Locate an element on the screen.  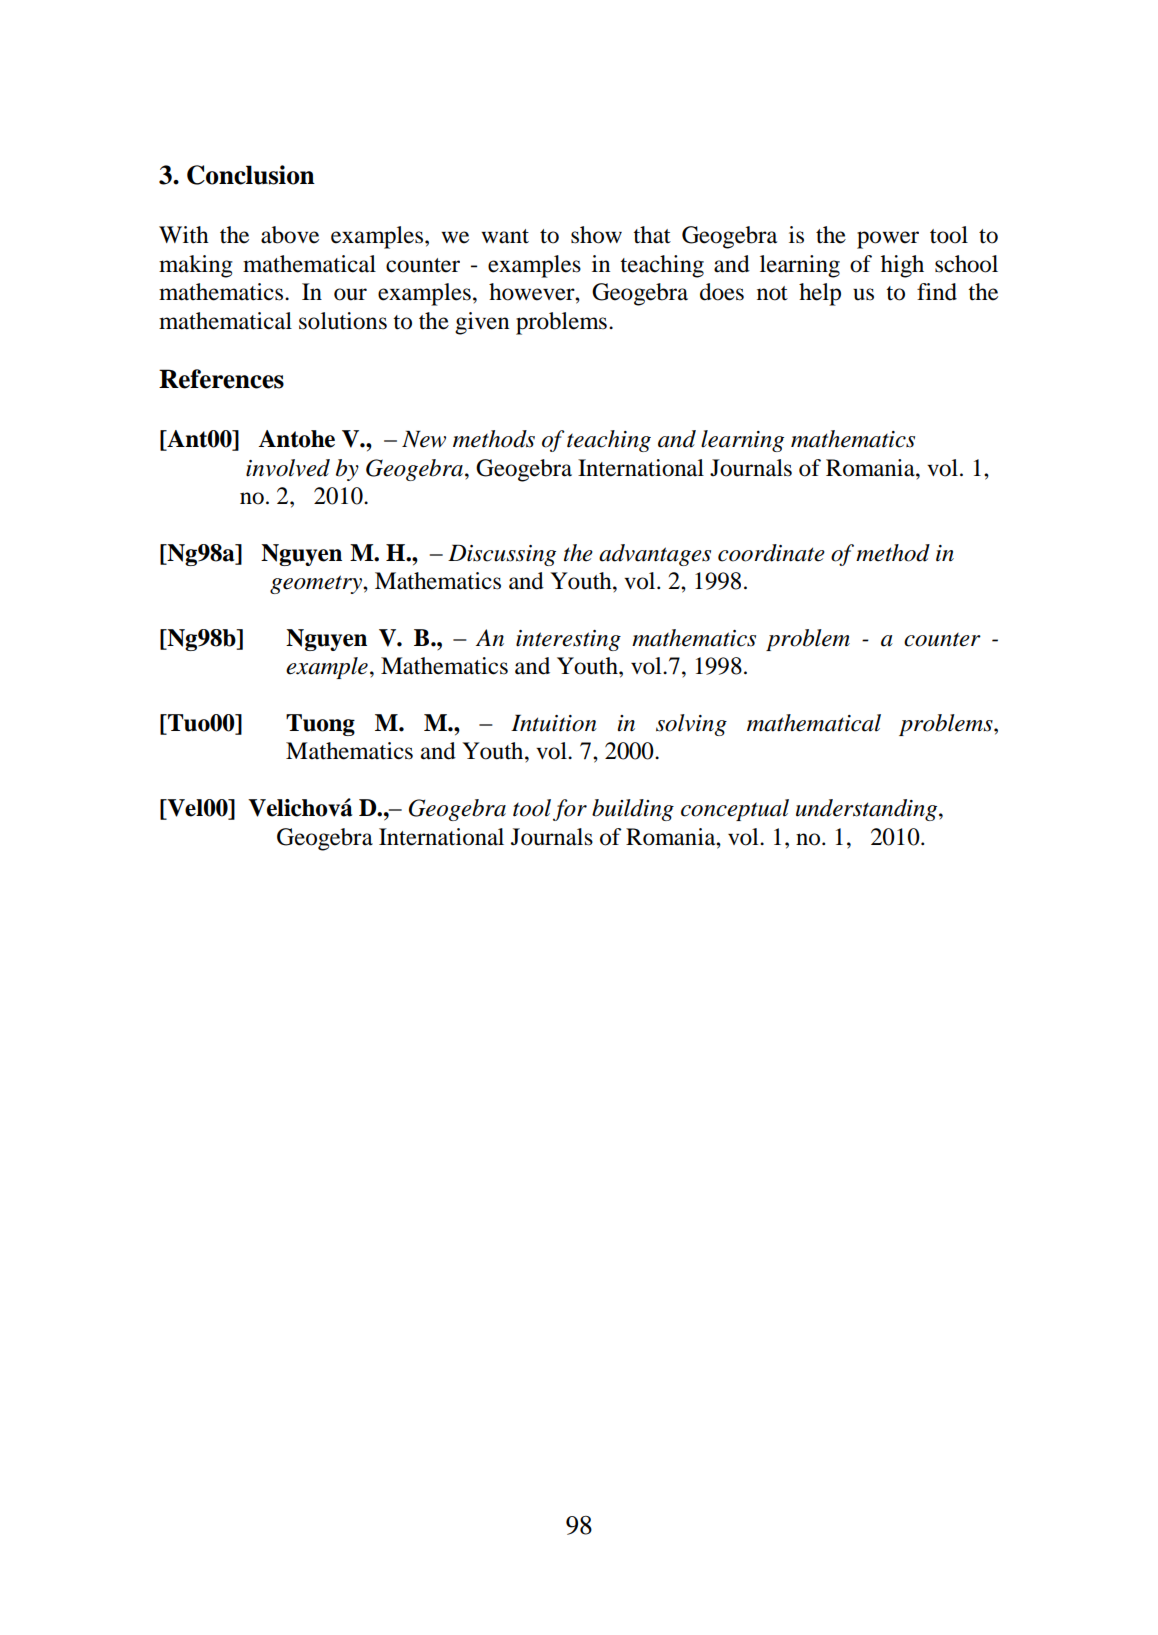
show is located at coordinates (596, 235).
